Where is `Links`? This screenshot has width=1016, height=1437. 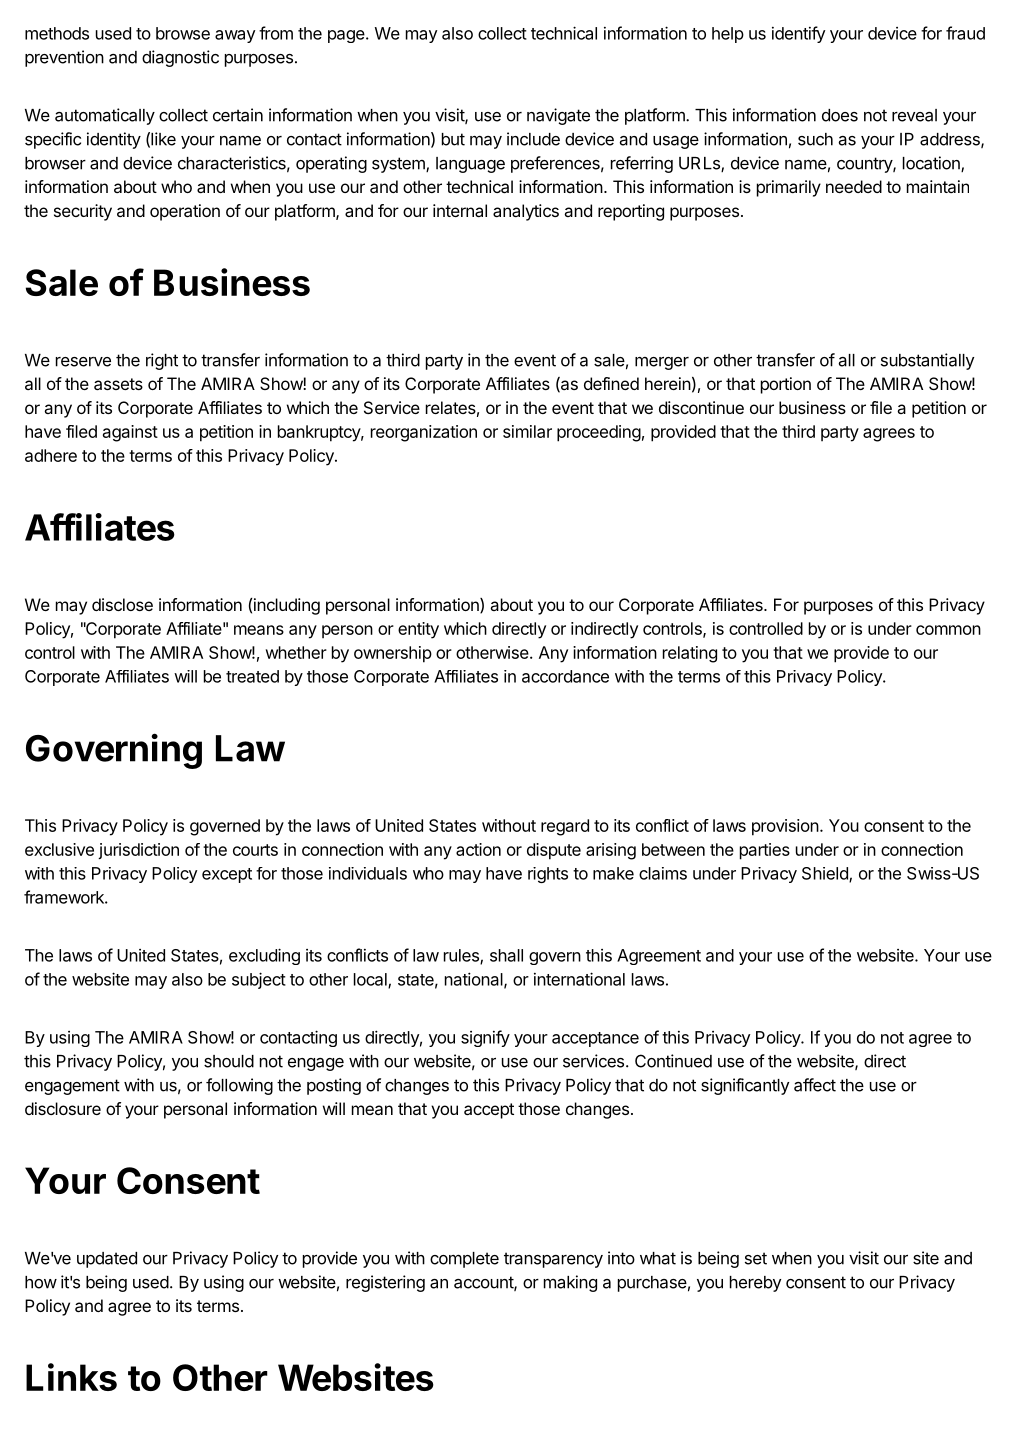 Links is located at coordinates (71, 1377).
